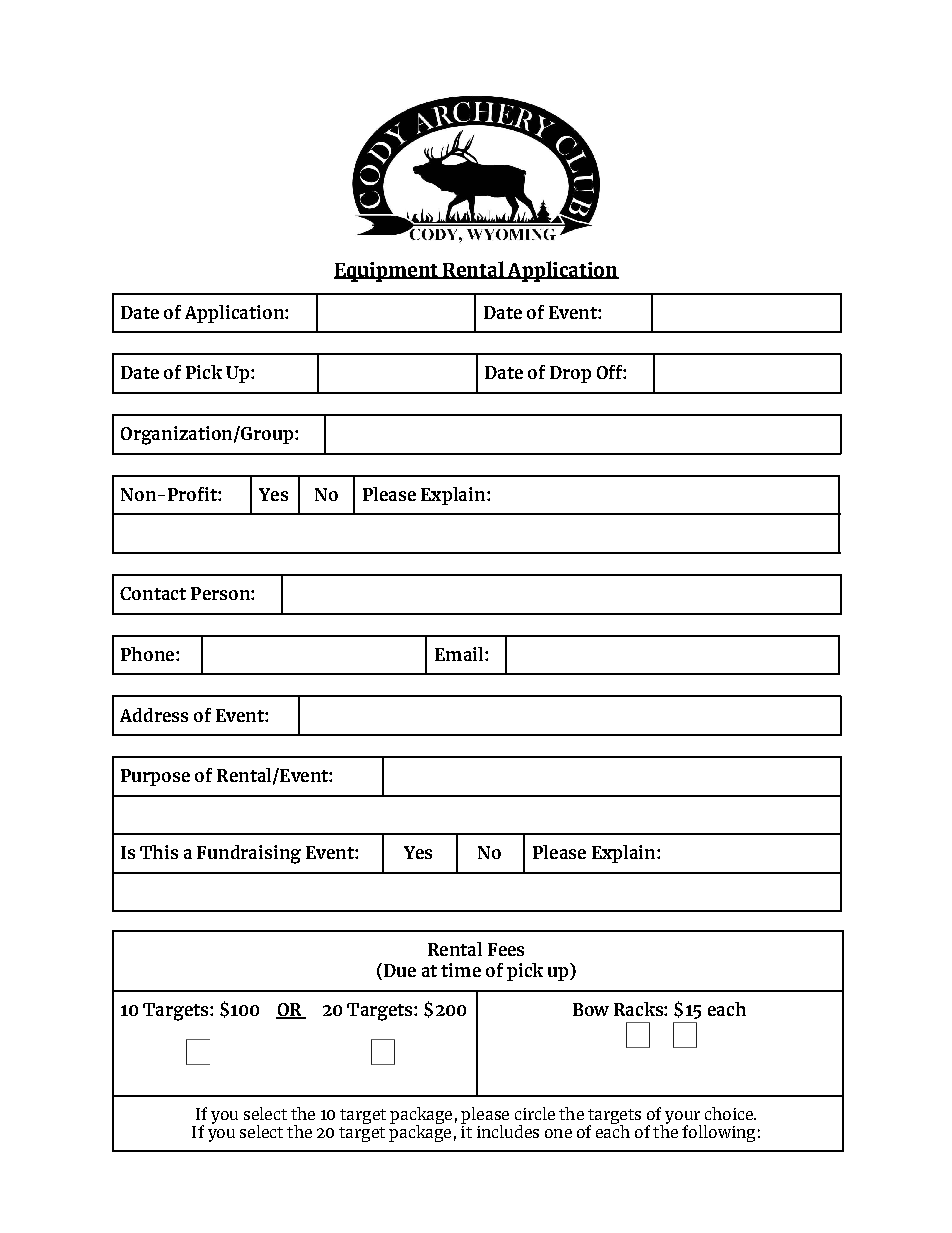 The image size is (952, 1233). What do you see at coordinates (387, 272) in the document?
I see `Equipment` at bounding box center [387, 272].
